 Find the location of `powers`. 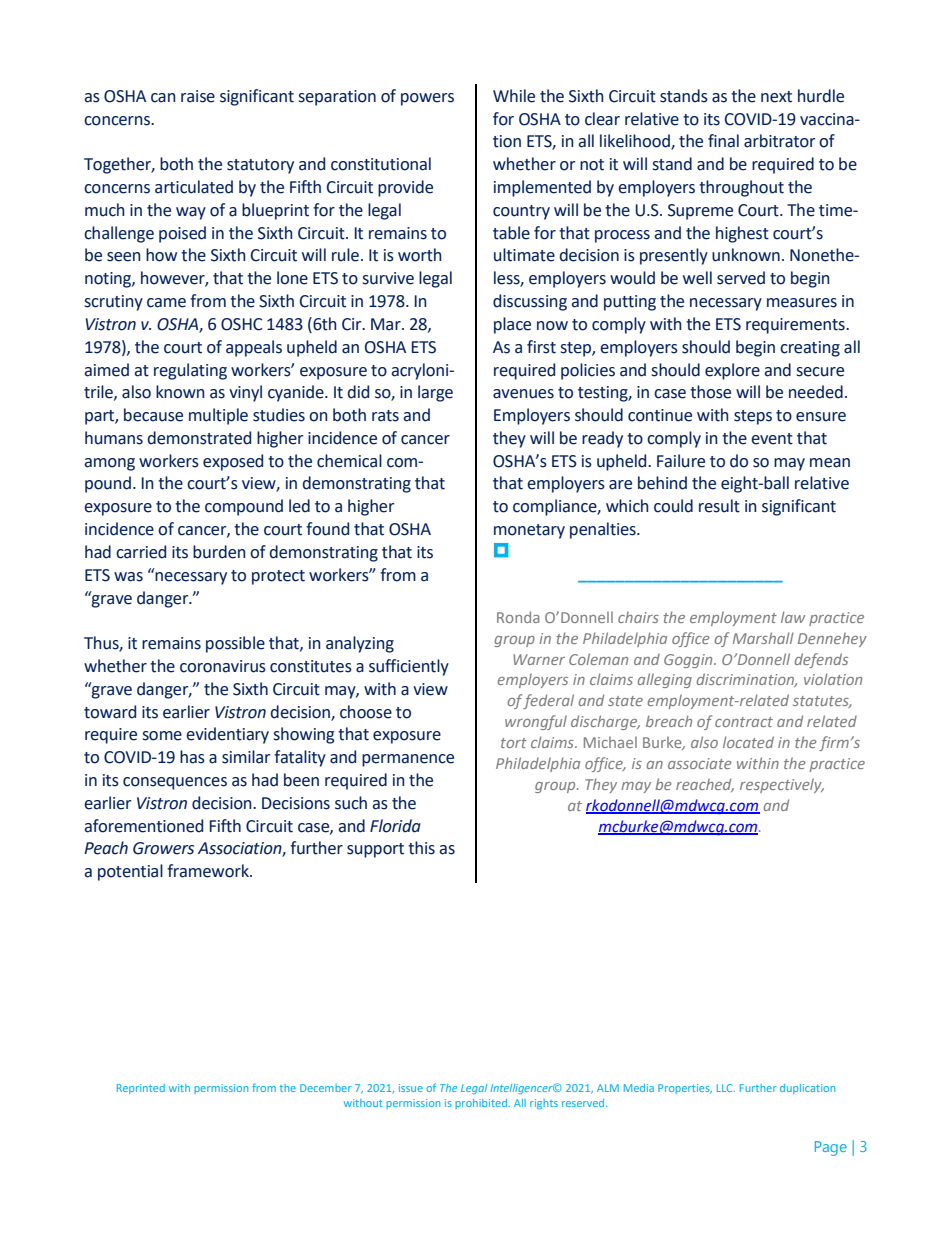

powers is located at coordinates (427, 99).
